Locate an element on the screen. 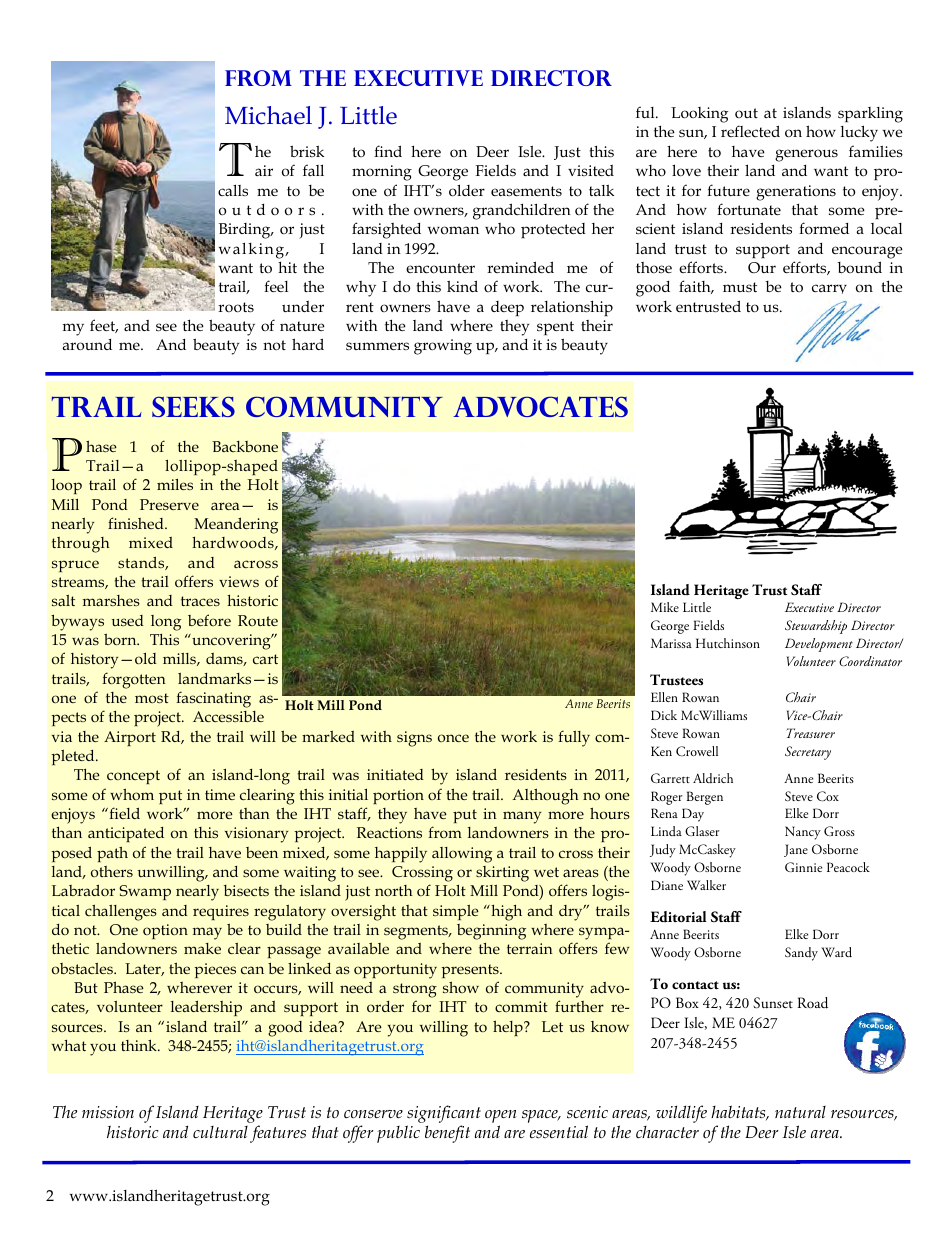 Image resolution: width=952 pixels, height=1233 pixels. Mike is located at coordinates (665, 607).
